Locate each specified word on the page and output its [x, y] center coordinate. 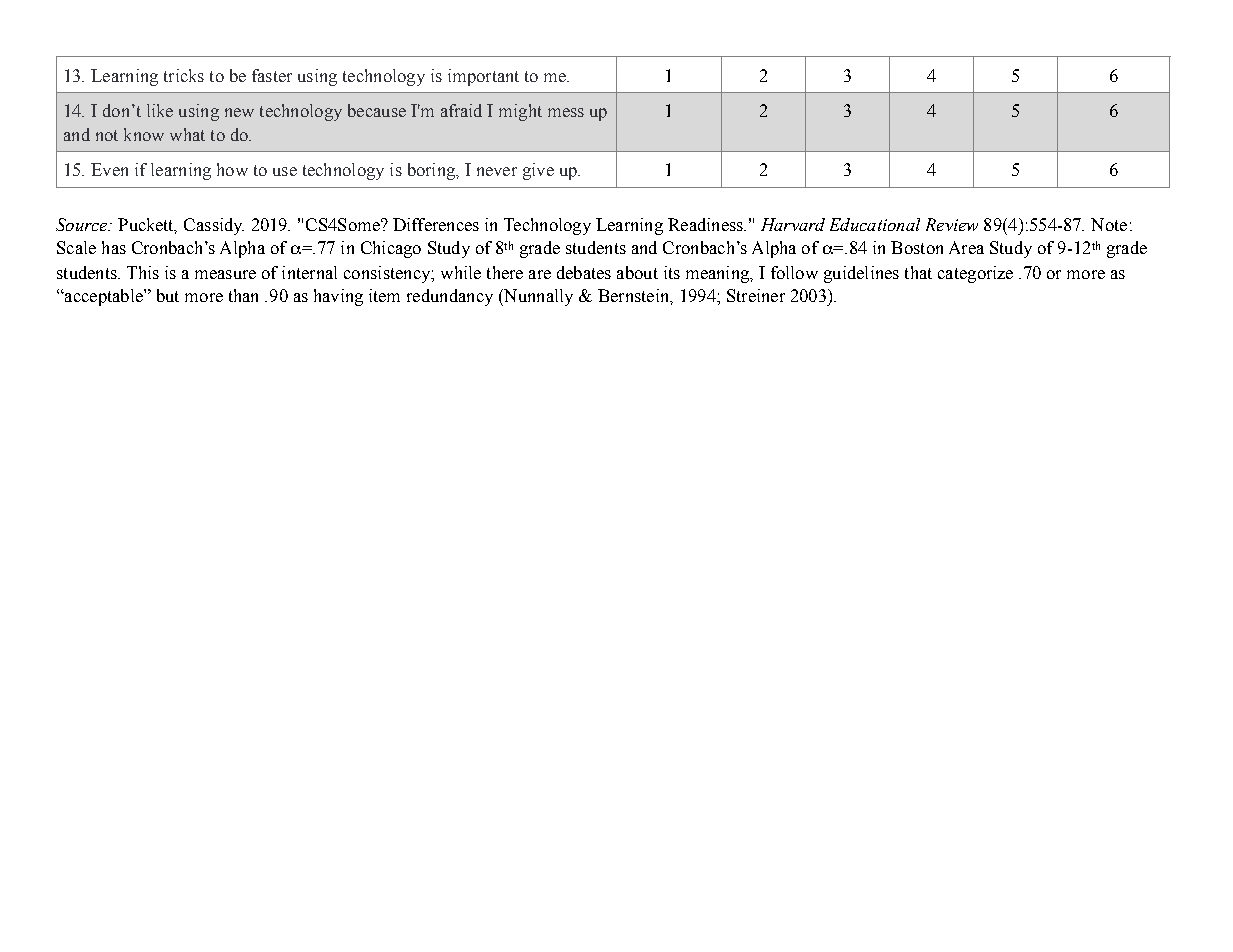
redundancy [450, 297]
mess [566, 112]
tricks [184, 75]
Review [952, 224]
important [483, 77]
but [168, 295]
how [232, 169]
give [538, 171]
